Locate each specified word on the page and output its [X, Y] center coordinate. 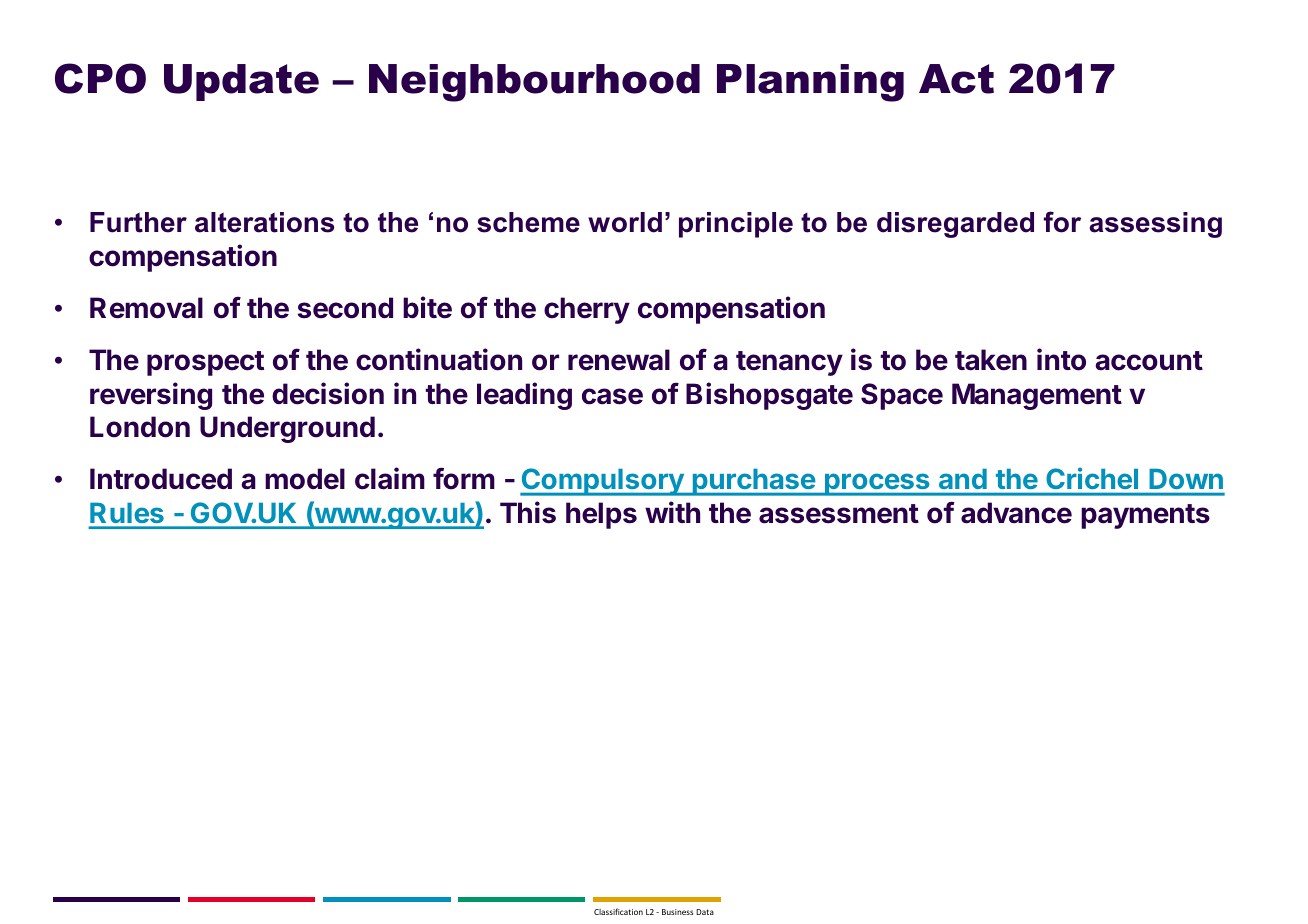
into [1061, 359]
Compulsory [603, 482]
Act [956, 79]
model [305, 479]
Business [677, 912]
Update [241, 82]
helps [601, 515]
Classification [618, 911]
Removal [146, 308]
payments [1145, 516]
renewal [619, 360]
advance [1016, 513]
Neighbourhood [534, 83]
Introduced [161, 479]
